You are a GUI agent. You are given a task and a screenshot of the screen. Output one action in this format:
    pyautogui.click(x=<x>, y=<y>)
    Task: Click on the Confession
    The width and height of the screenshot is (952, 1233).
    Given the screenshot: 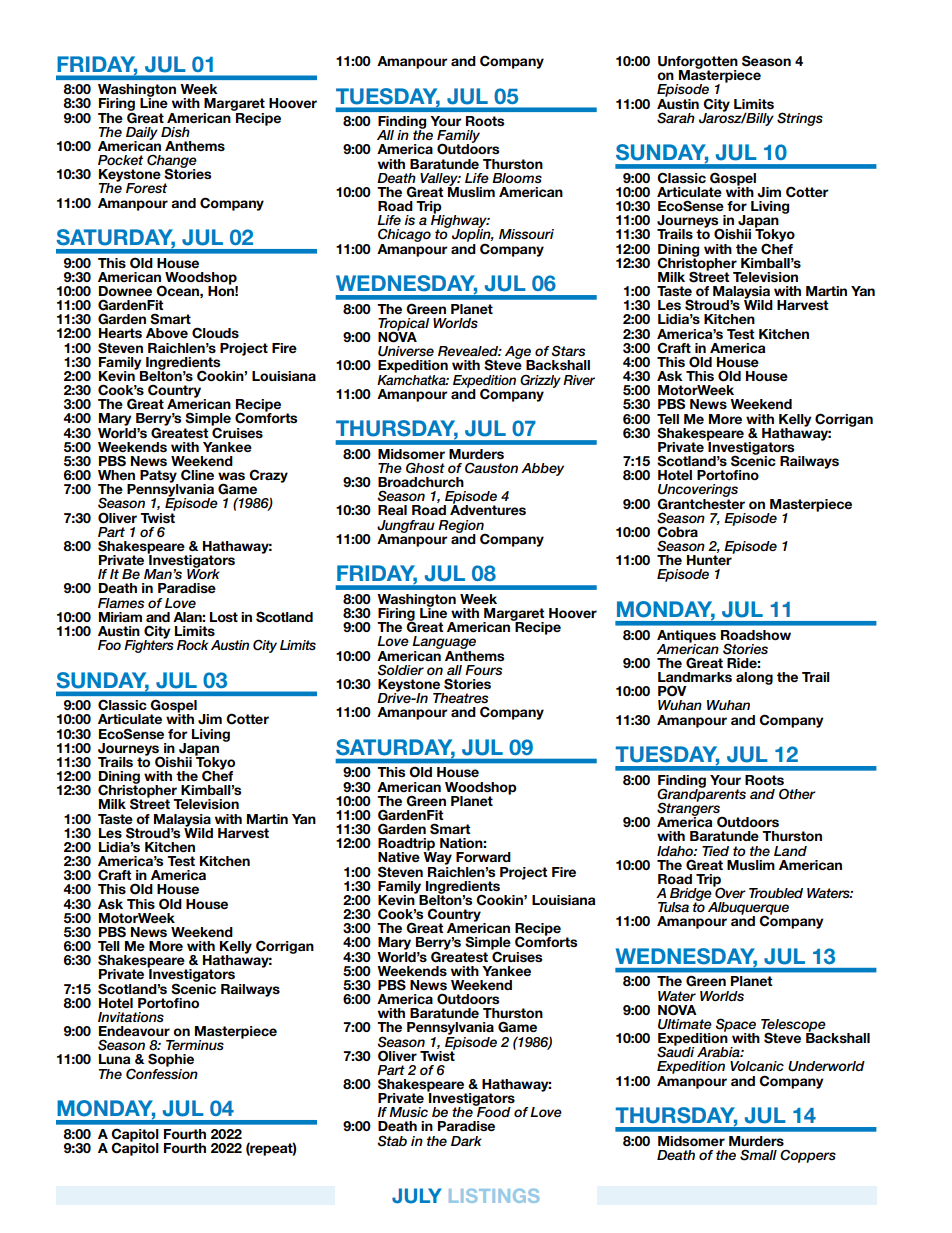 What is the action you would take?
    pyautogui.click(x=162, y=1073)
